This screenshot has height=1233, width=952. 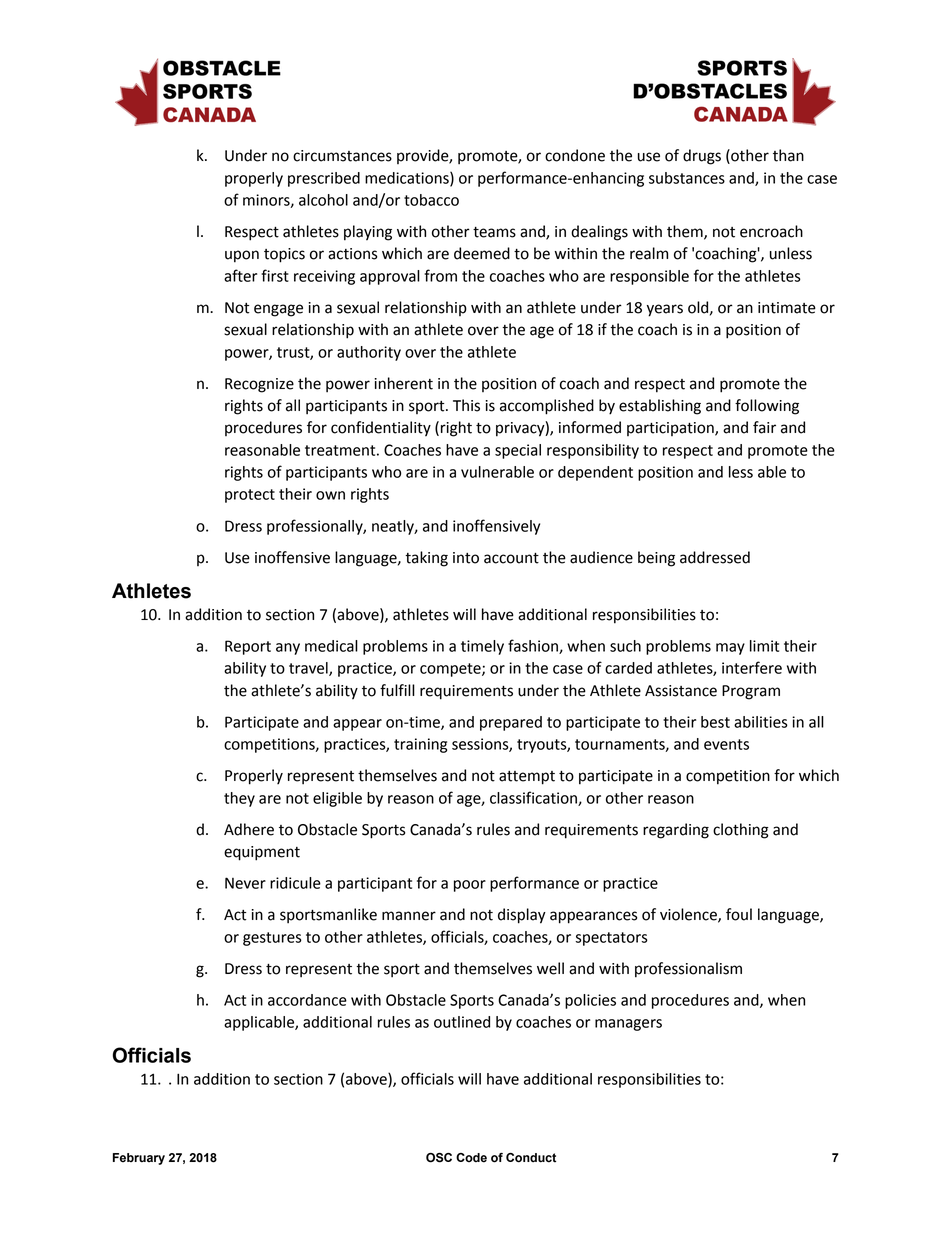 What do you see at coordinates (726, 744) in the screenshot?
I see `events` at bounding box center [726, 744].
